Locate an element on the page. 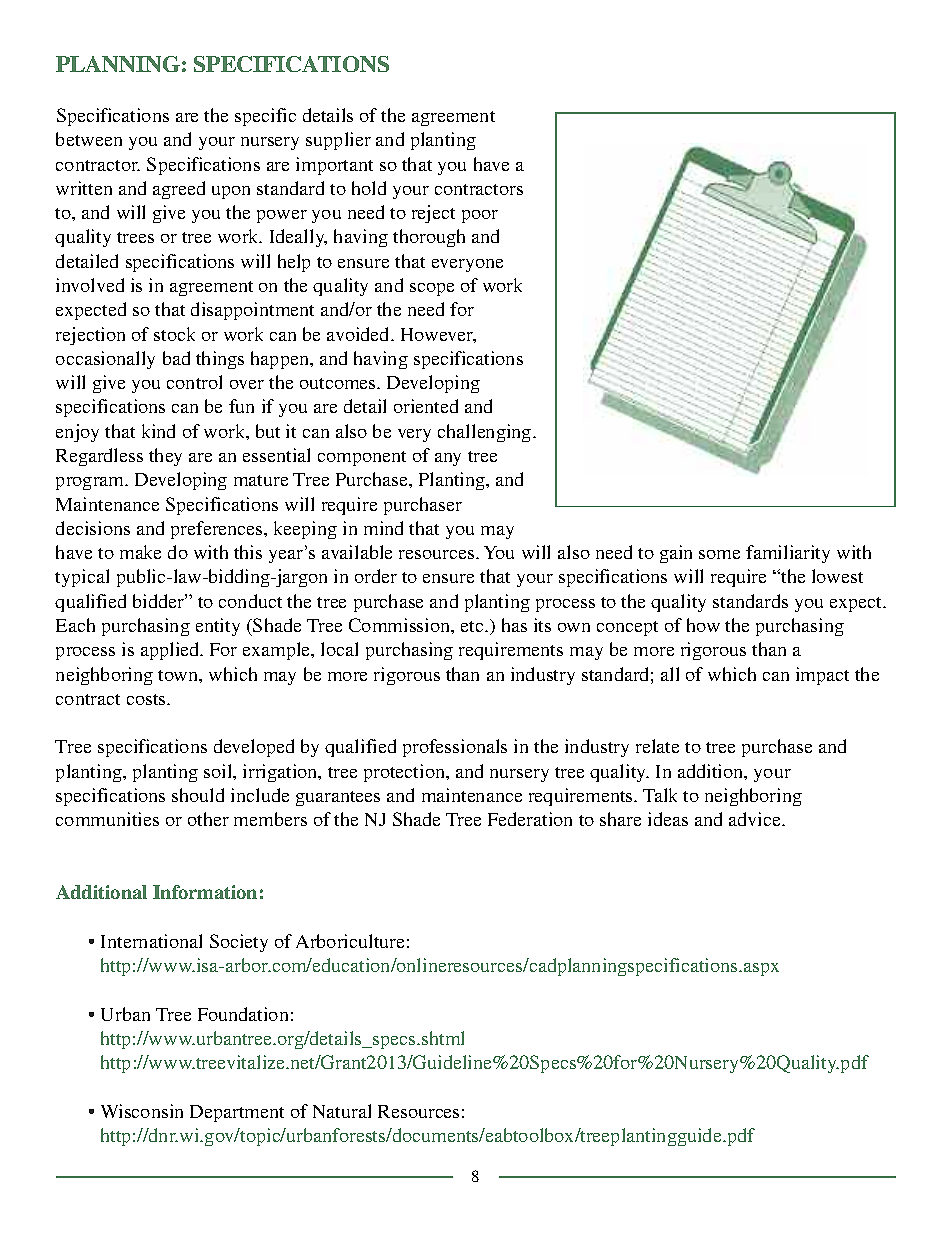 This document has width=952, height=1233. agreed is located at coordinates (179, 190).
